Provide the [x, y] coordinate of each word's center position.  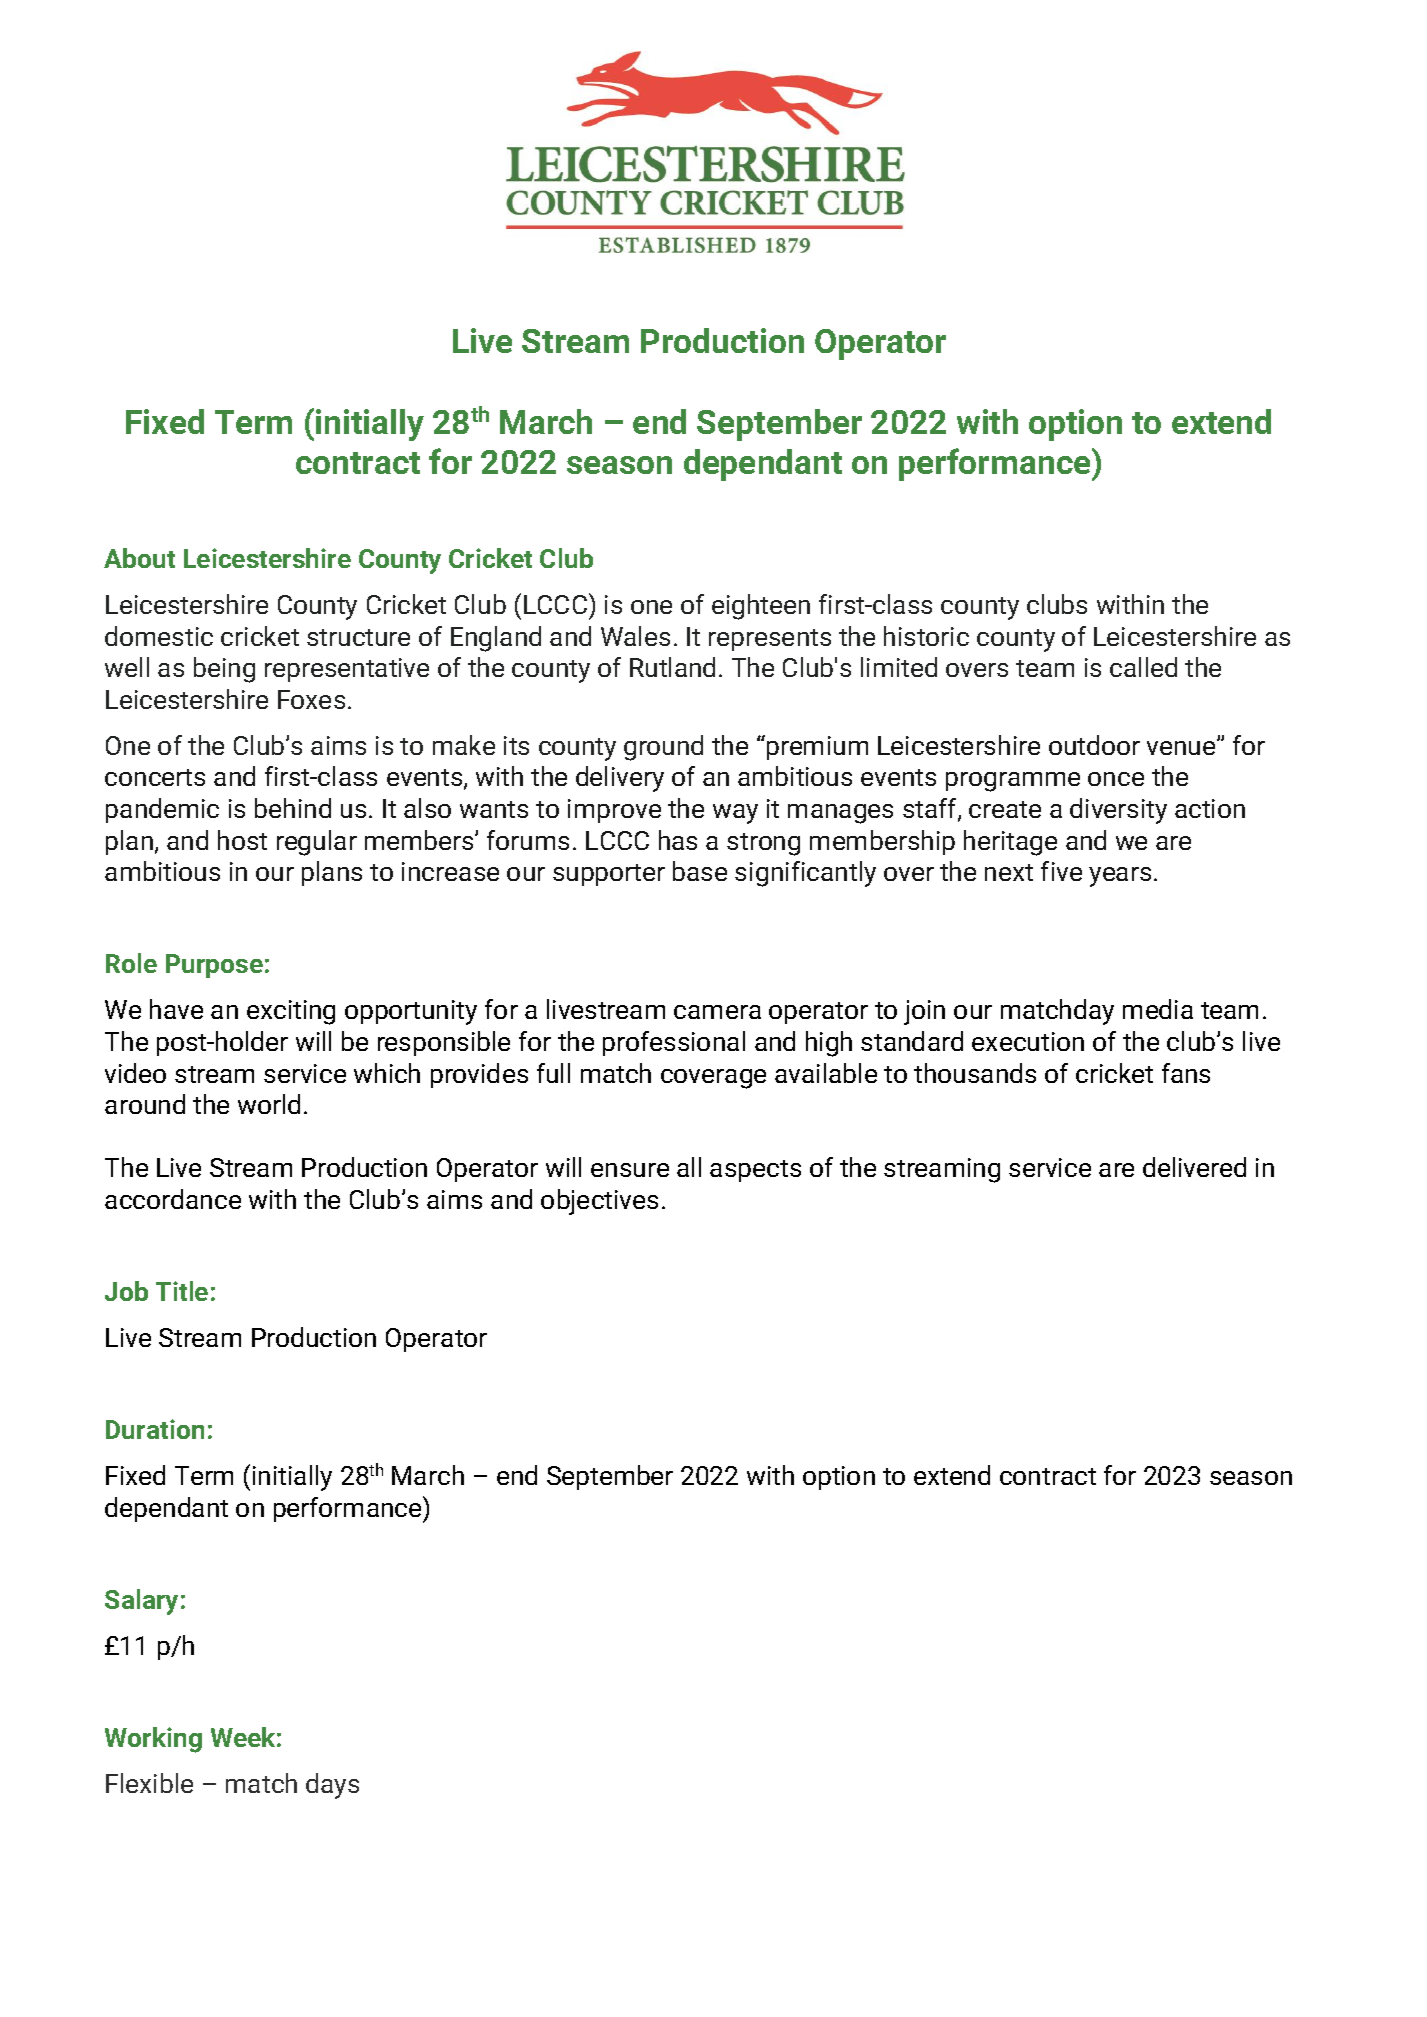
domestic [159, 636]
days [332, 1786]
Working [153, 1740]
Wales [635, 636]
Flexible [149, 1783]
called [1143, 667]
